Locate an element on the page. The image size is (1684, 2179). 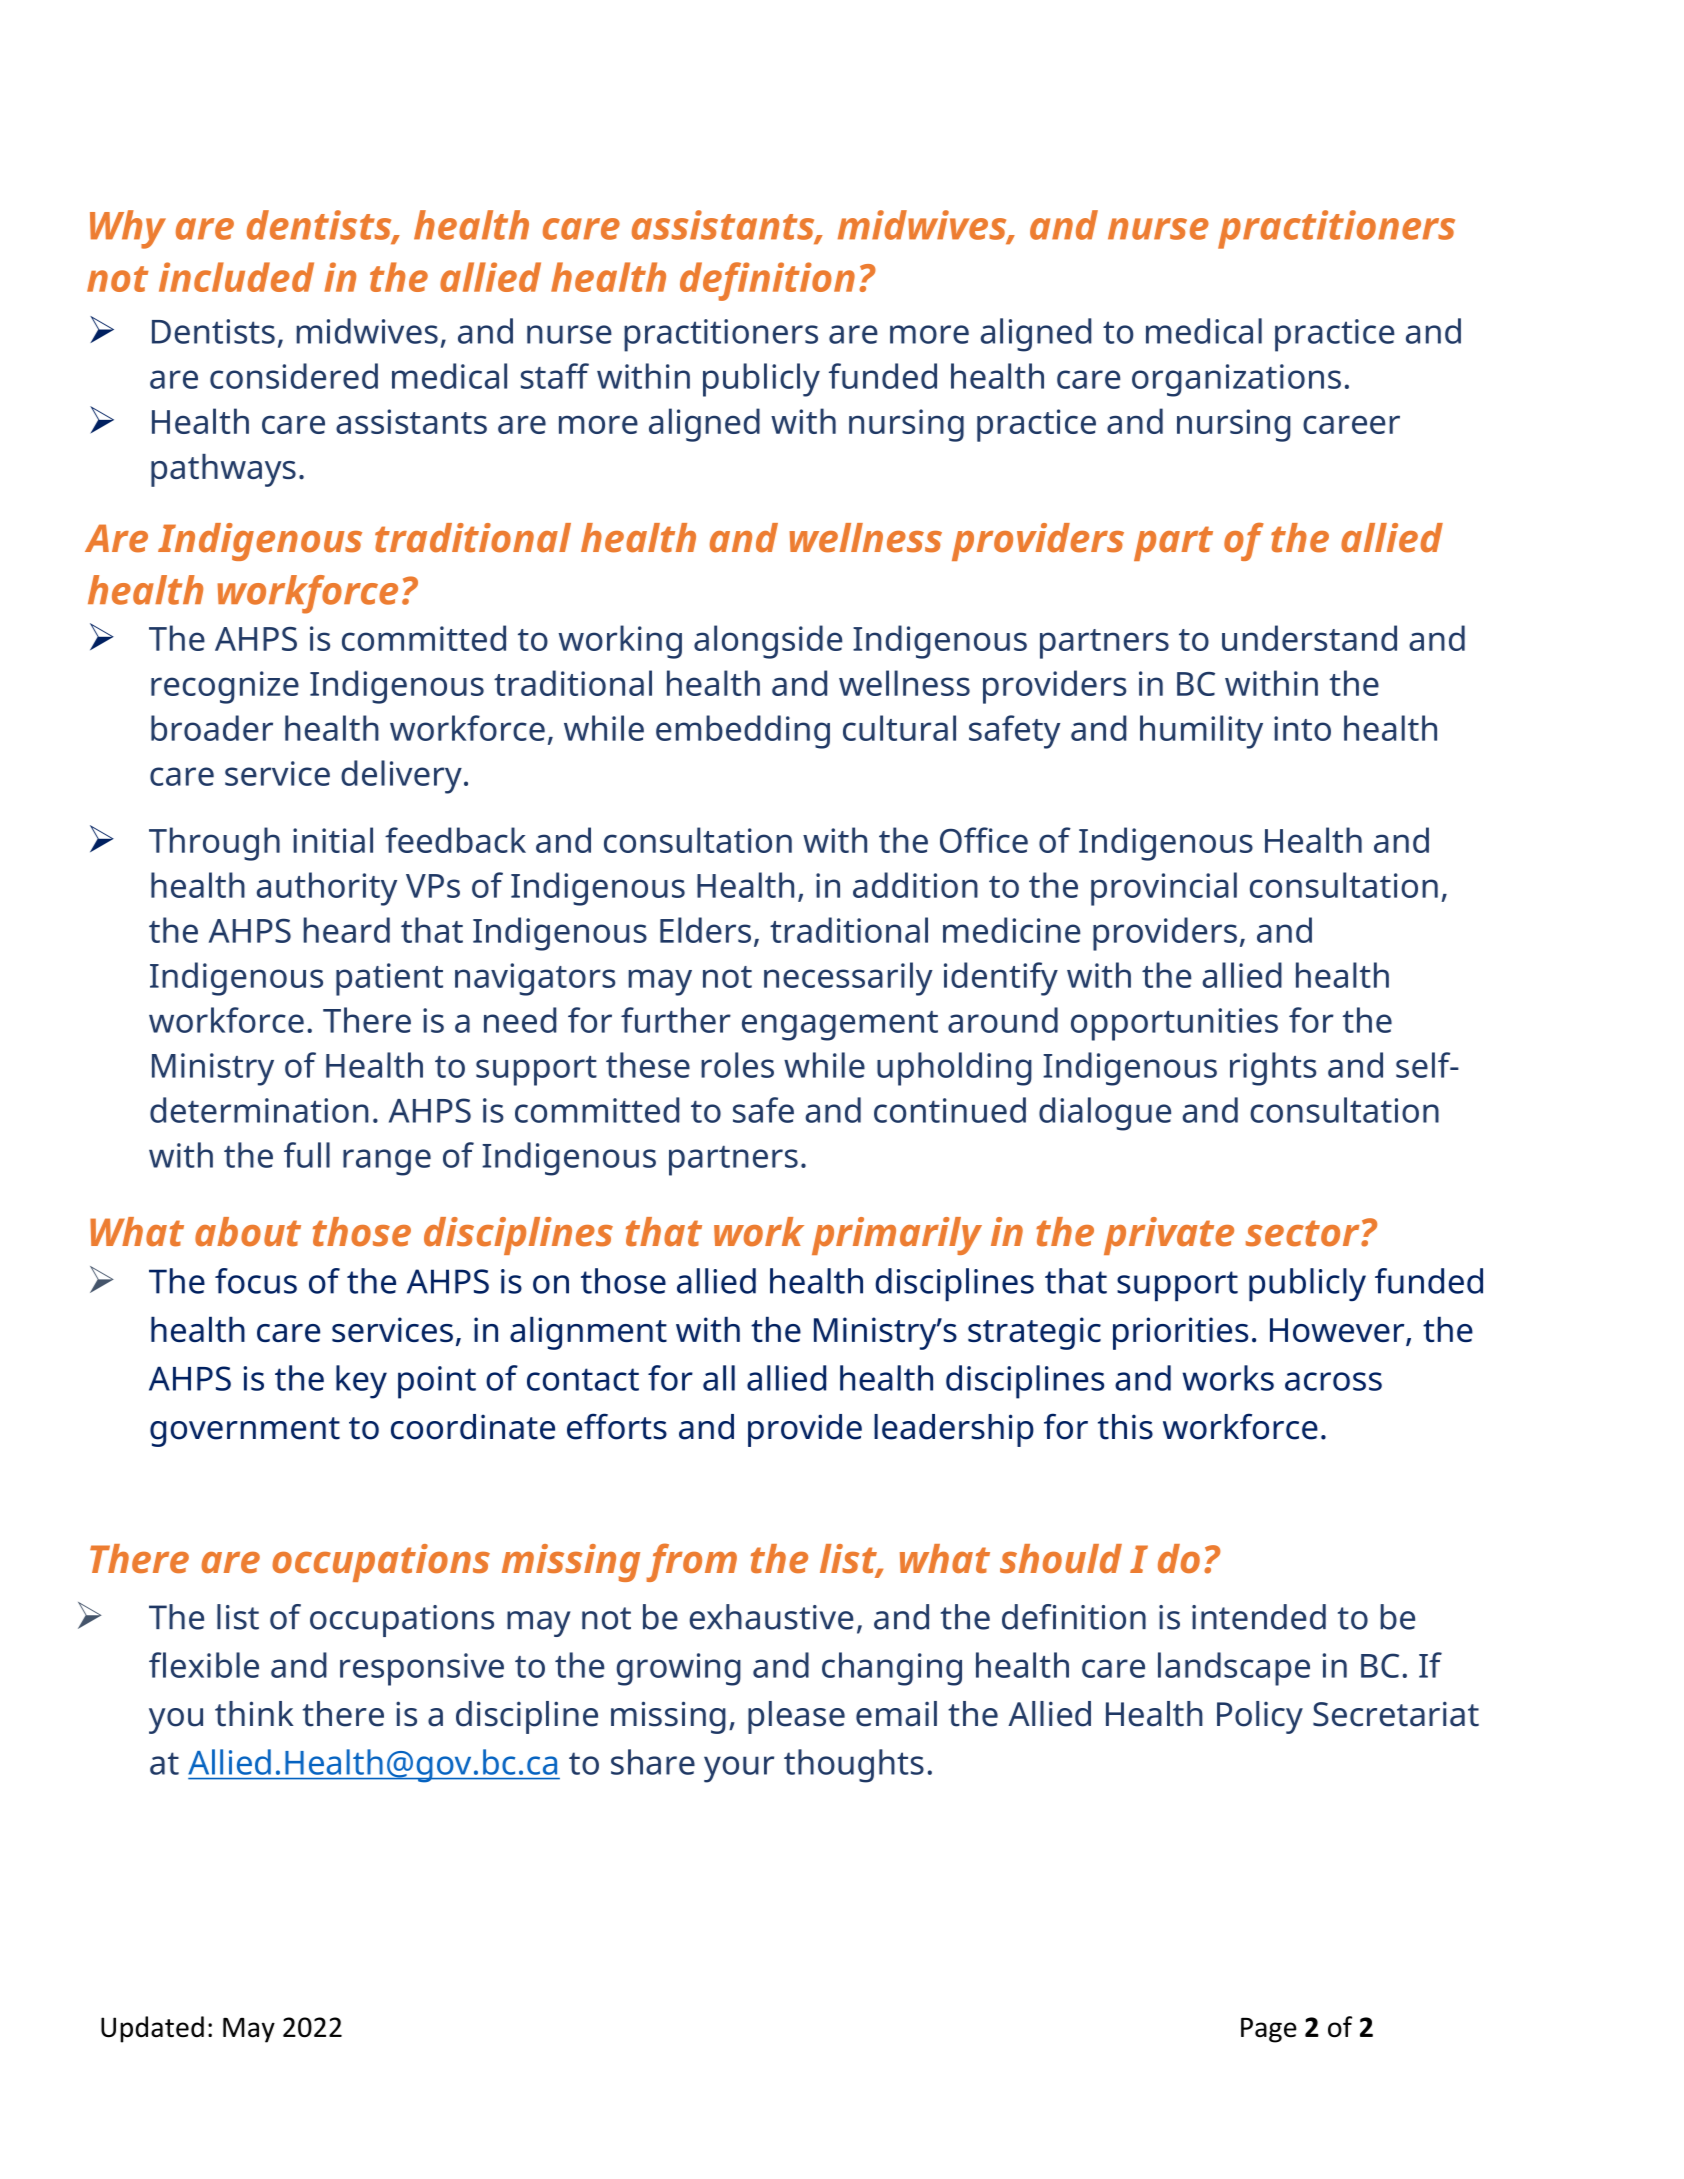
embedding is located at coordinates (743, 732).
